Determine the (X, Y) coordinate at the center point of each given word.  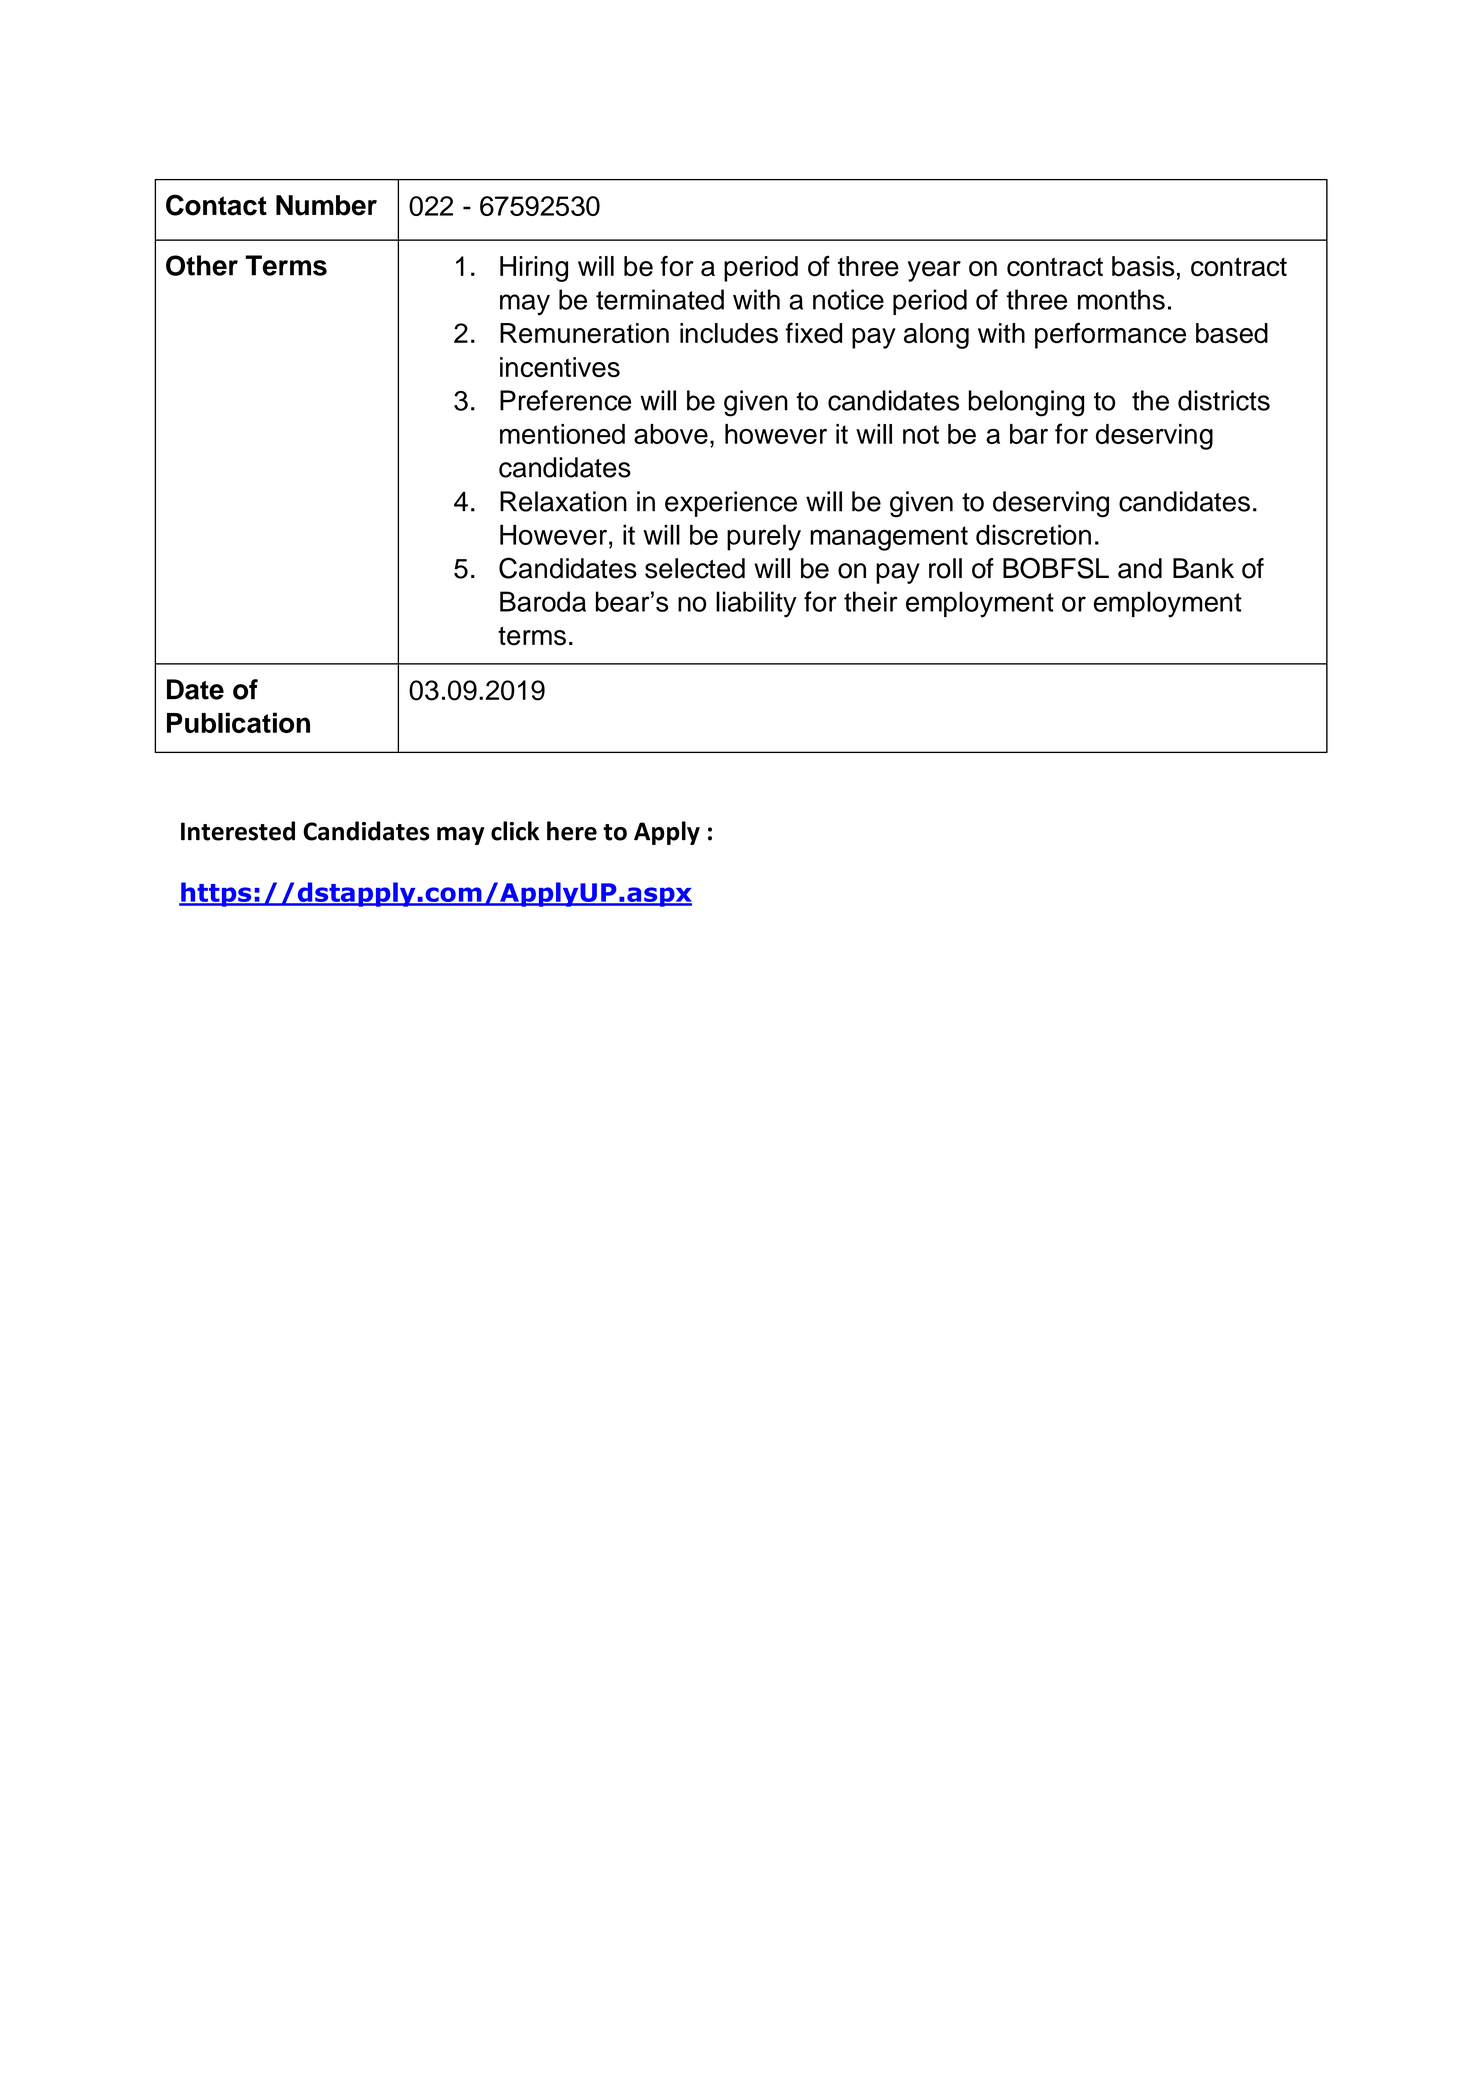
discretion (1033, 534)
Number (326, 205)
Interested (238, 831)
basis (1143, 266)
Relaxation (563, 501)
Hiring (534, 269)
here (572, 831)
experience (731, 504)
